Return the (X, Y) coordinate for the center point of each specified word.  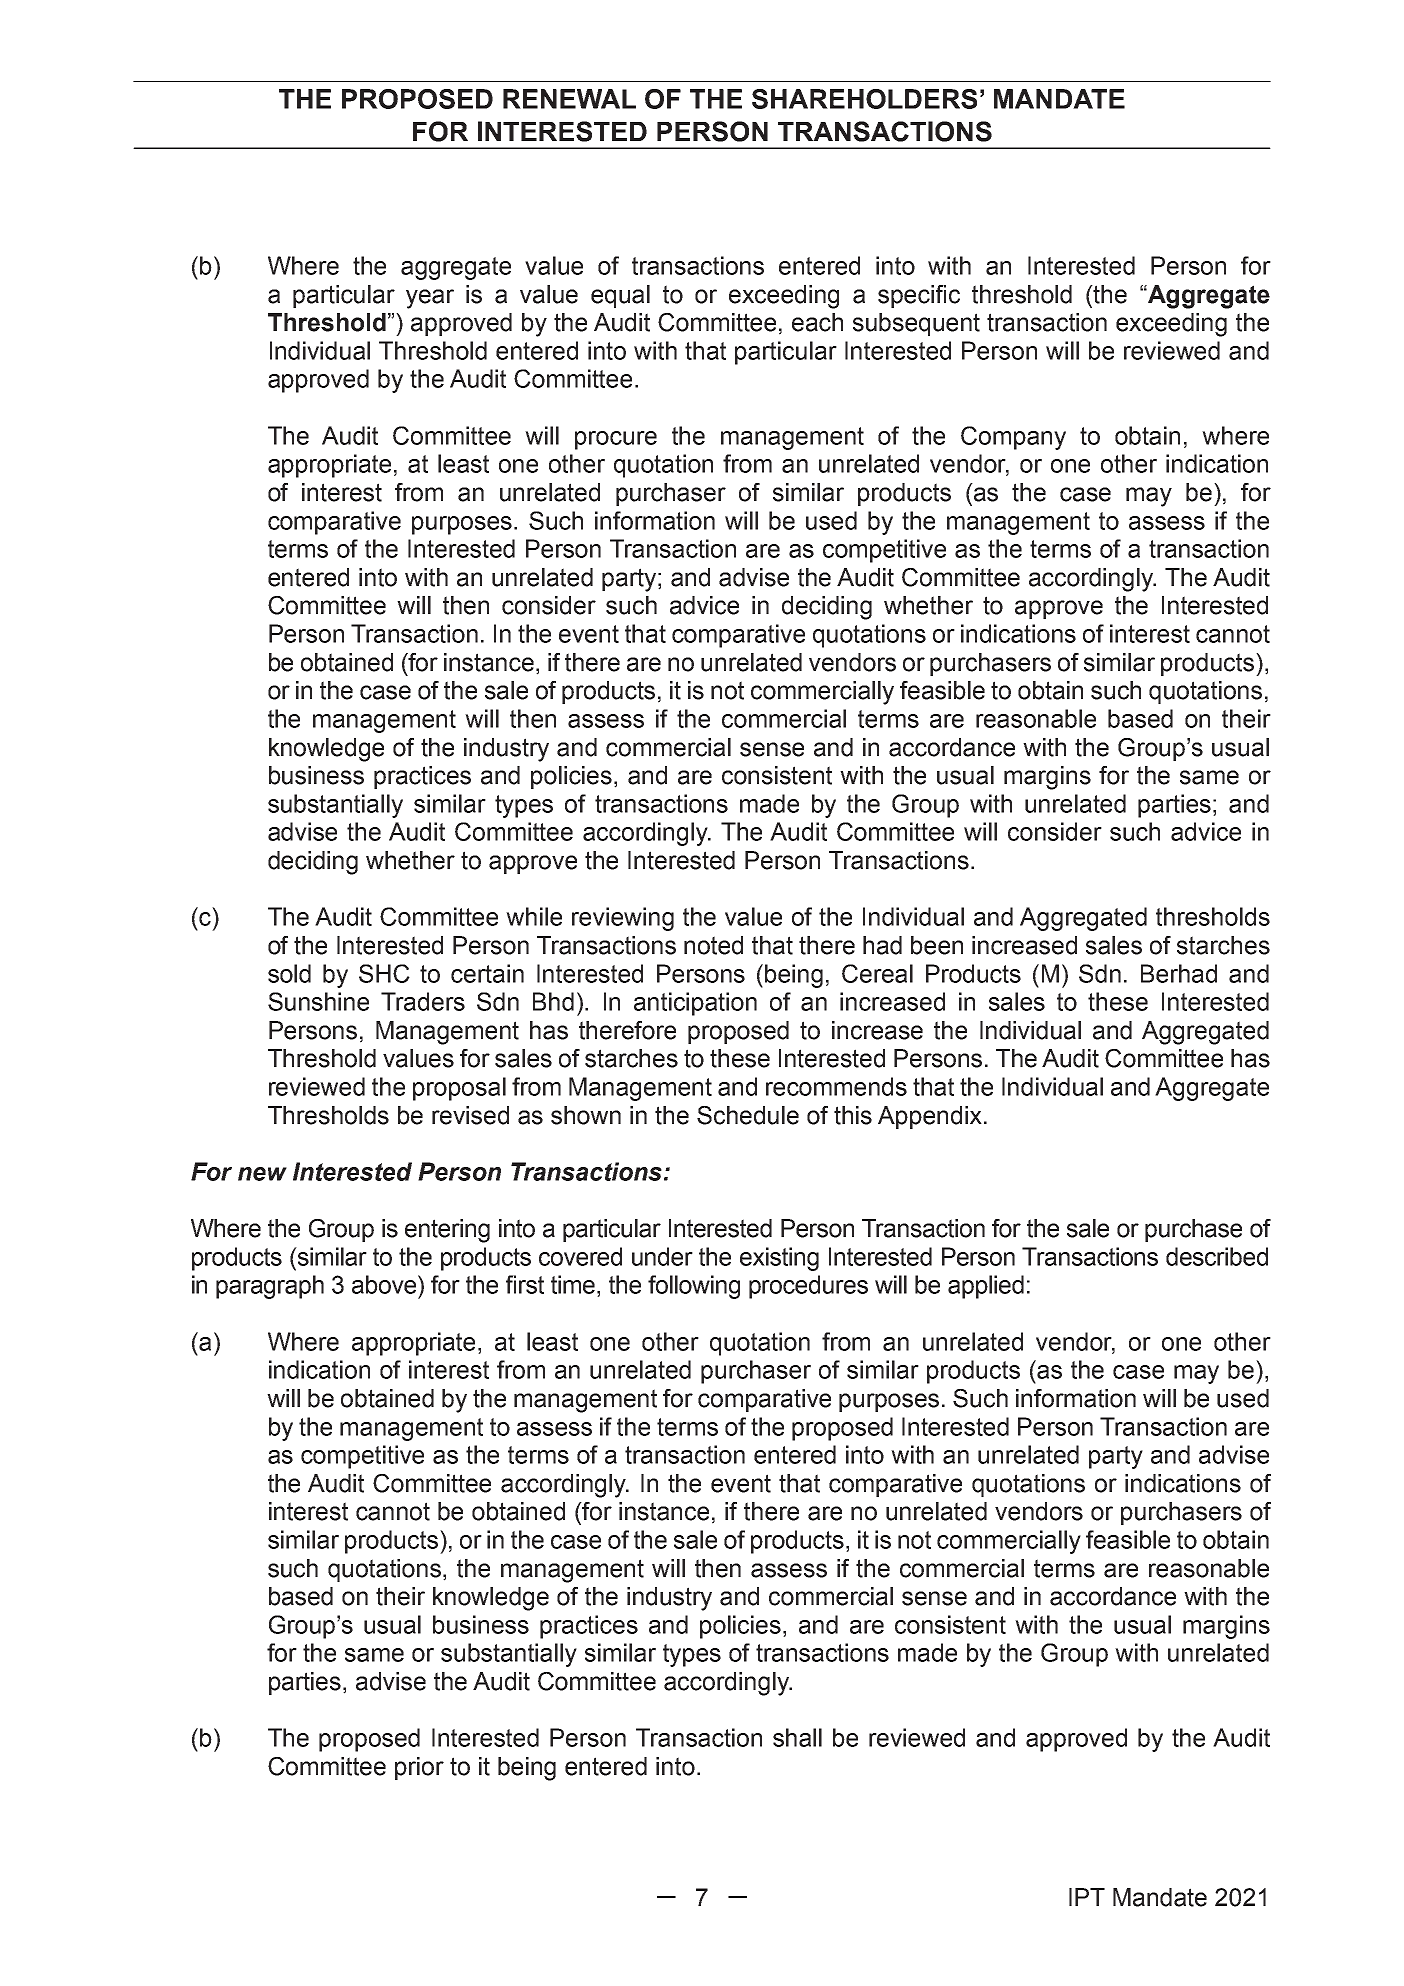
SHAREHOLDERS (864, 99)
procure (616, 440)
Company (1013, 438)
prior (419, 1768)
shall (797, 1737)
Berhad (1179, 973)
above (385, 1284)
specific (919, 296)
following (694, 1287)
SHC (384, 973)
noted (713, 945)
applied (986, 1287)
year (430, 299)
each (817, 322)
